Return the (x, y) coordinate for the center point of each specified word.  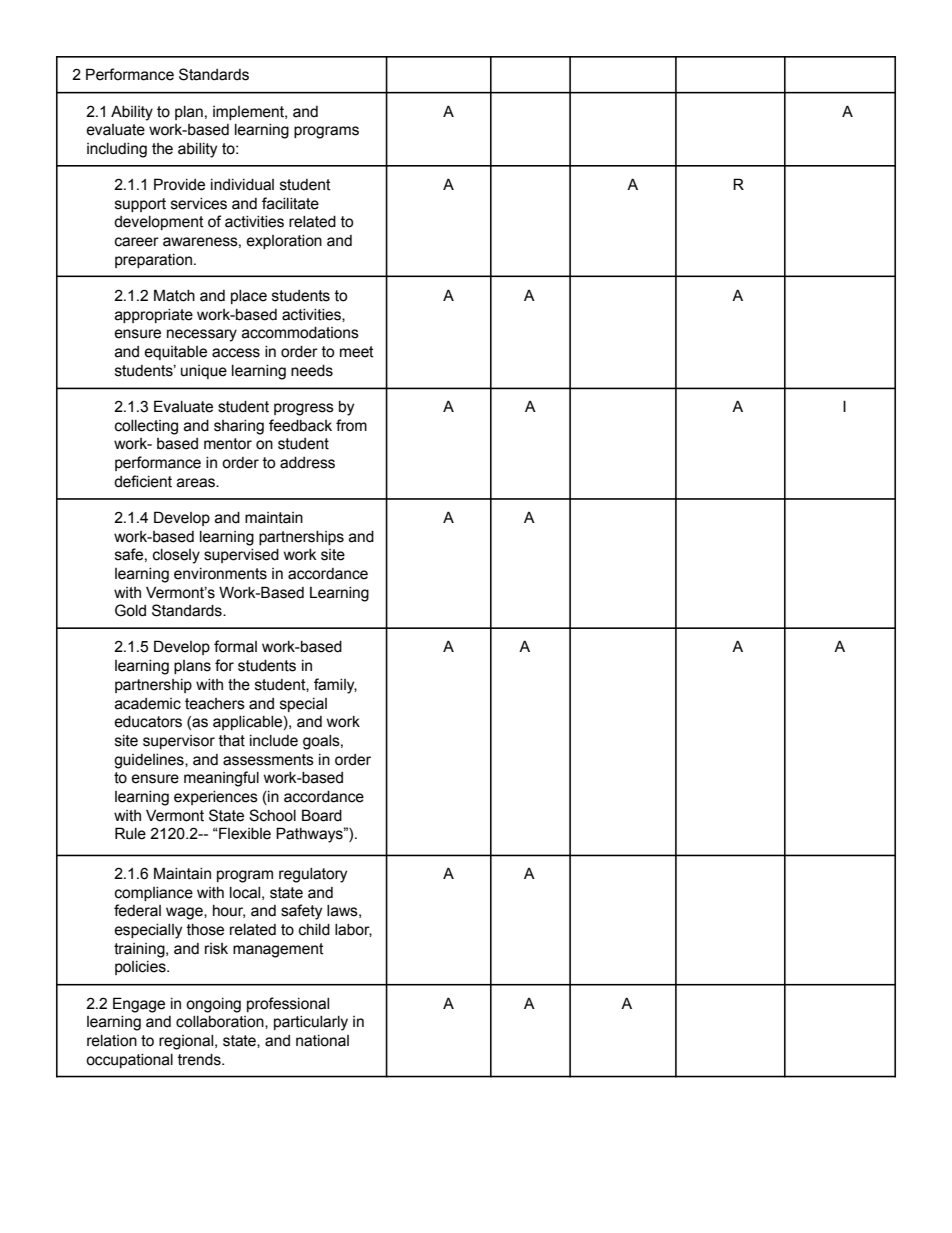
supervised (241, 556)
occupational (129, 1061)
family (335, 686)
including (117, 150)
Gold (130, 610)
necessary (202, 335)
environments (220, 574)
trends (200, 1060)
